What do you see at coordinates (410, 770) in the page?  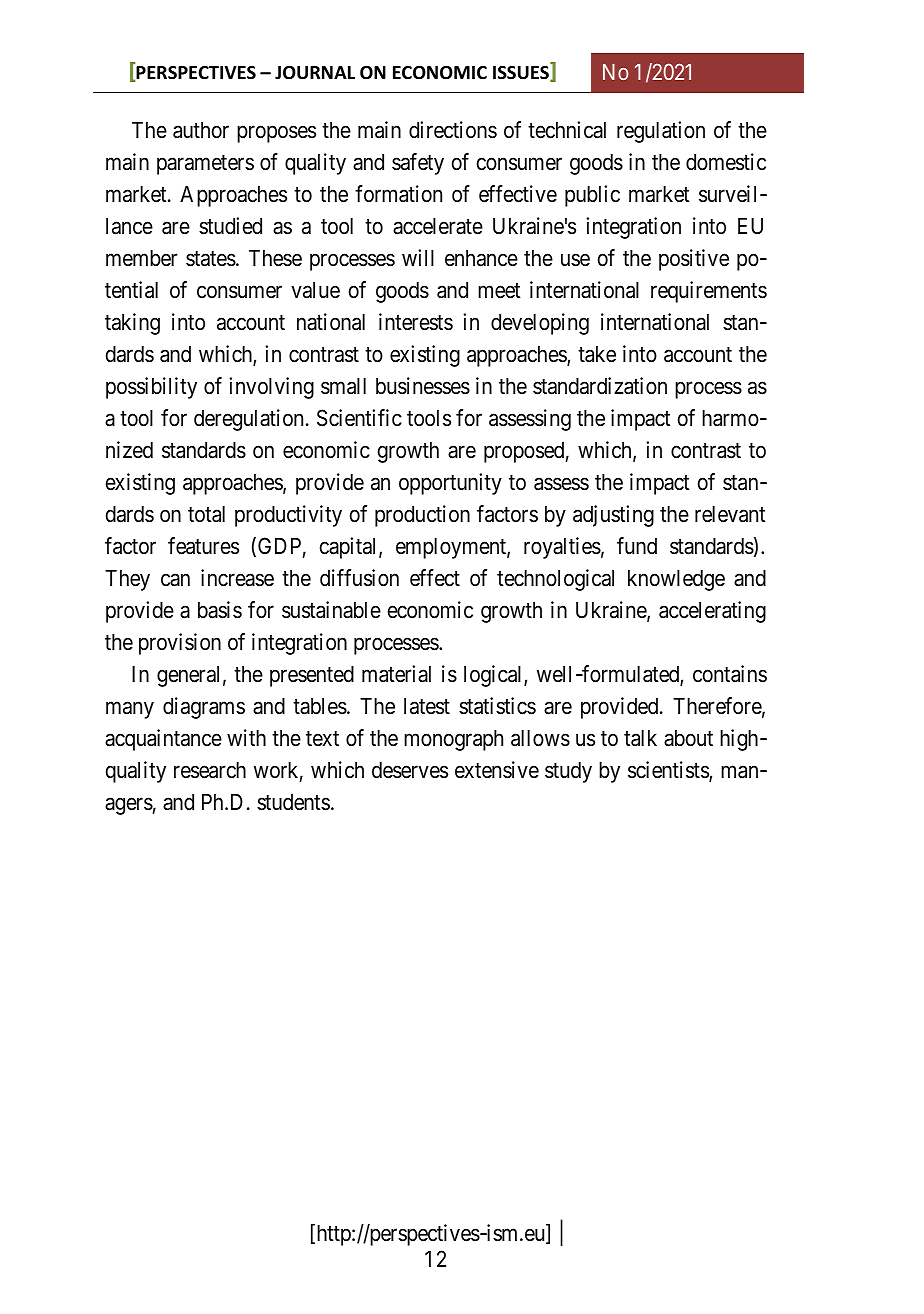 I see `deserves` at bounding box center [410, 770].
